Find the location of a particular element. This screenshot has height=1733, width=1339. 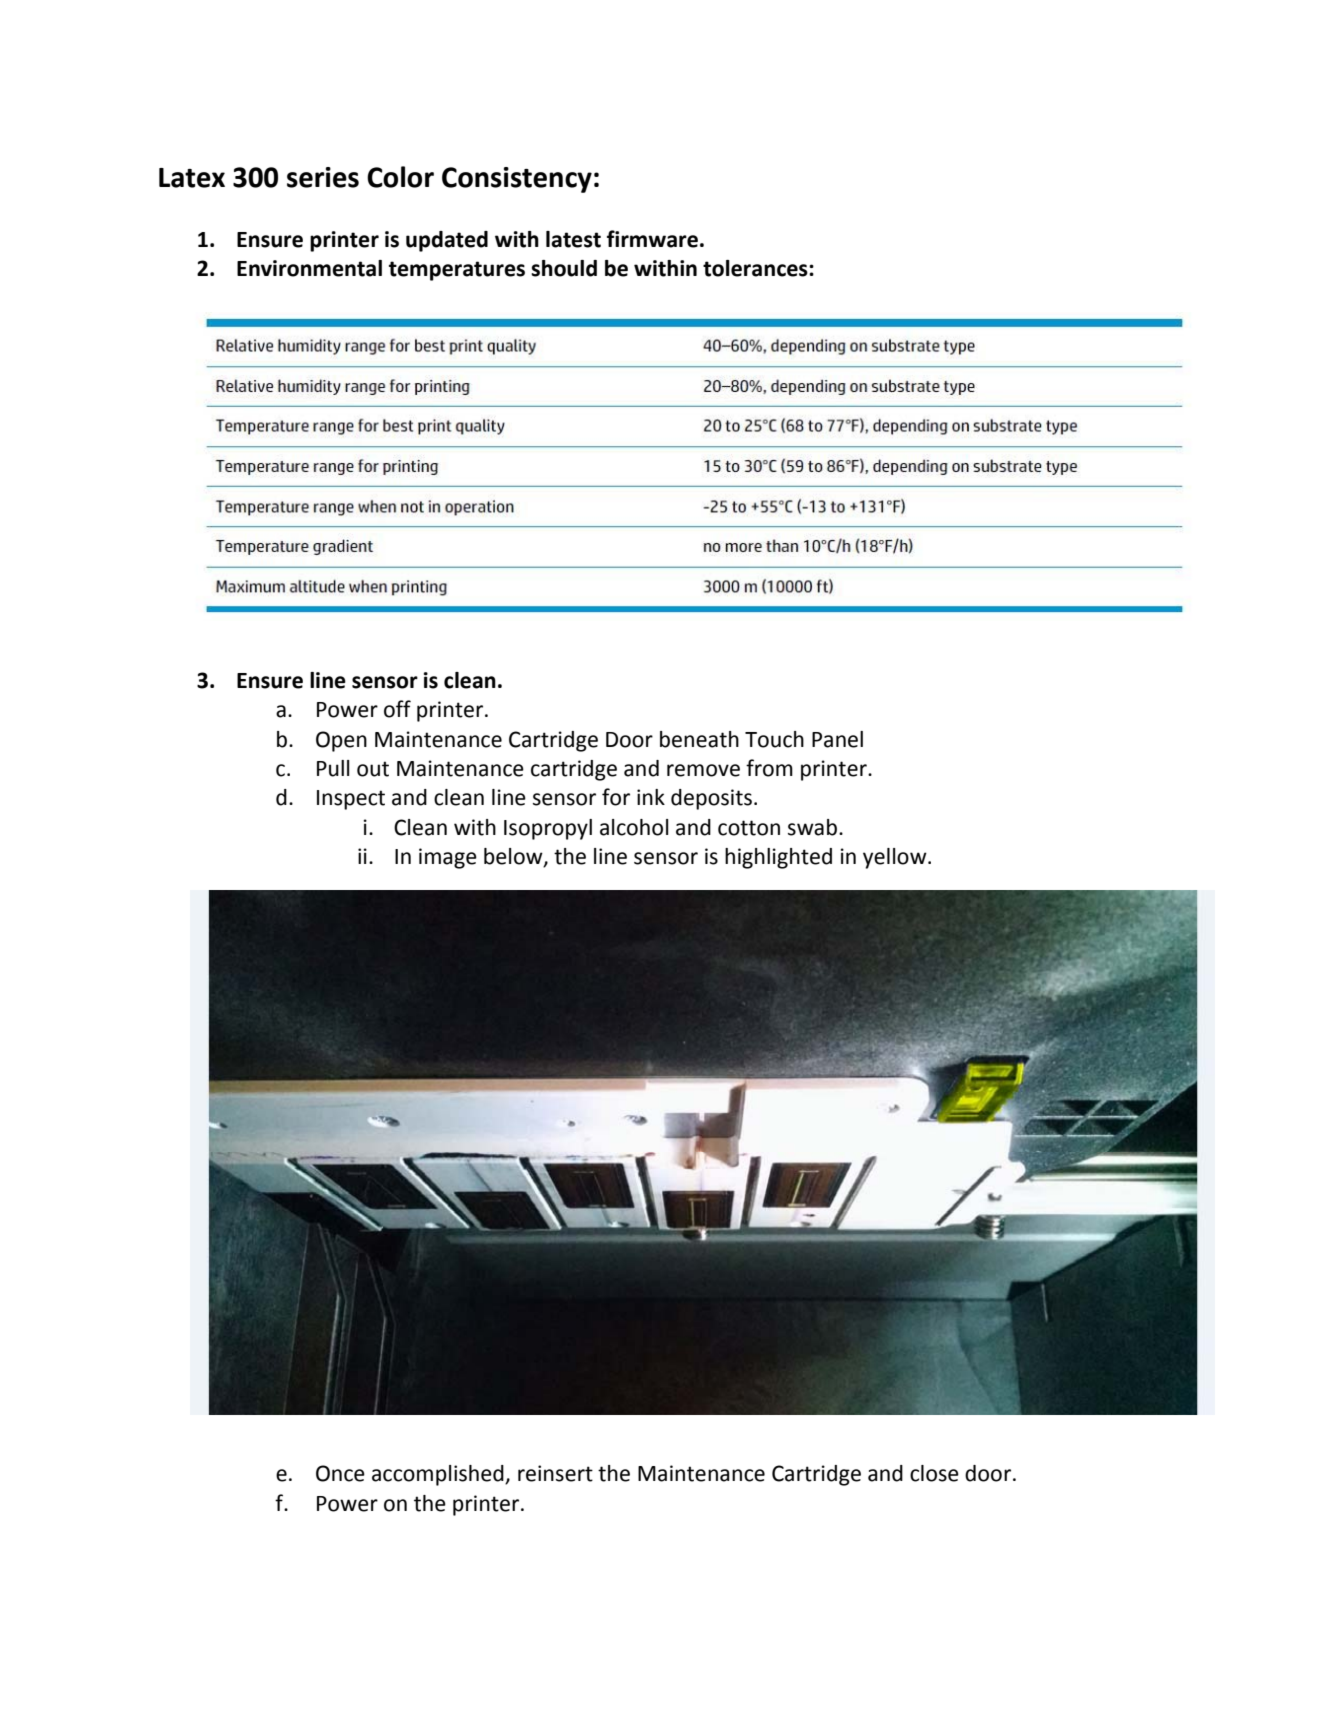

series is located at coordinates (323, 177).
